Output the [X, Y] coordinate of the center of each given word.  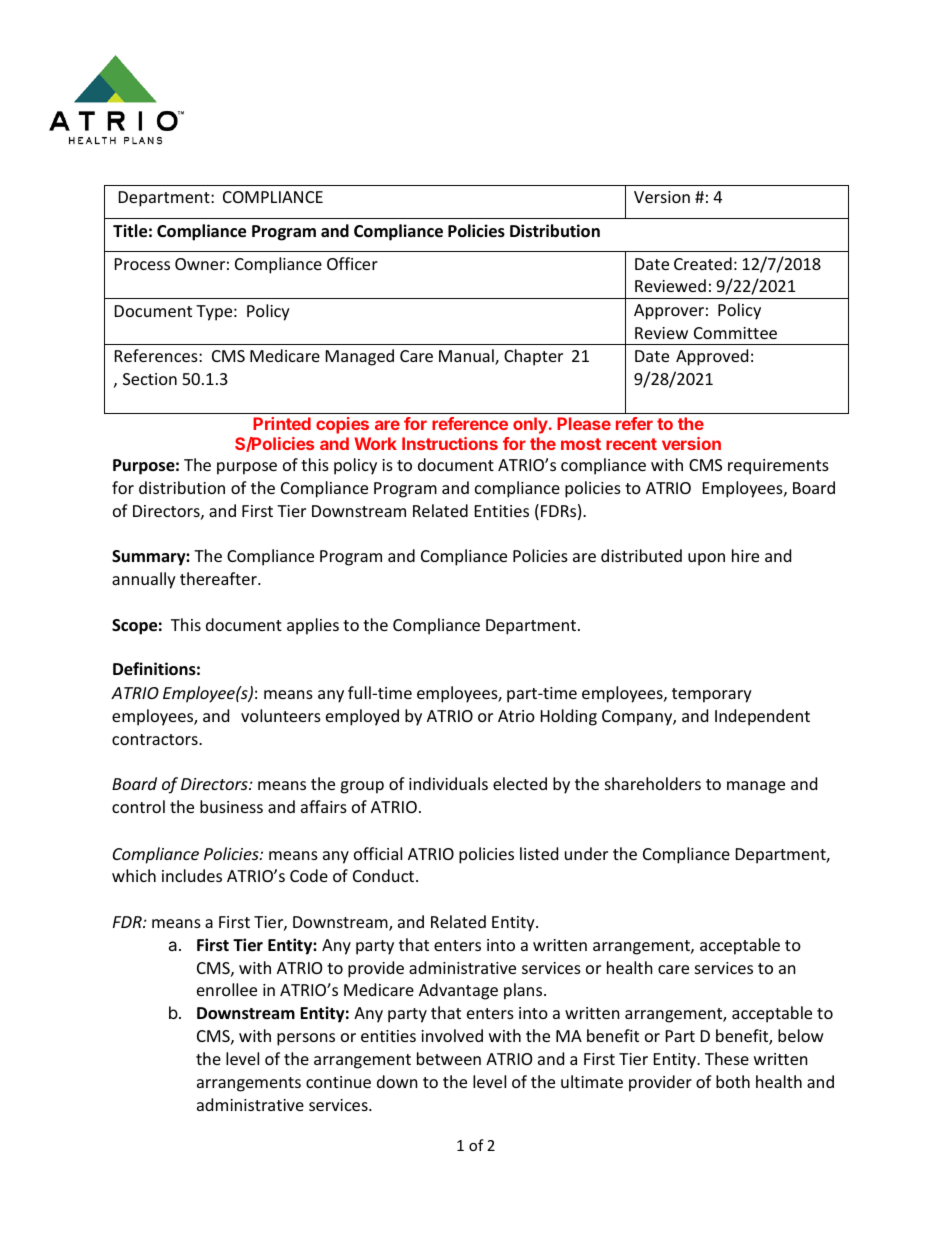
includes [192, 875]
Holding [569, 717]
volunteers [281, 715]
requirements [778, 467]
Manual [467, 357]
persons [306, 1039]
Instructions [450, 443]
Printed [282, 423]
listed [539, 853]
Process [142, 264]
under [586, 853]
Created [703, 263]
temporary [712, 695]
